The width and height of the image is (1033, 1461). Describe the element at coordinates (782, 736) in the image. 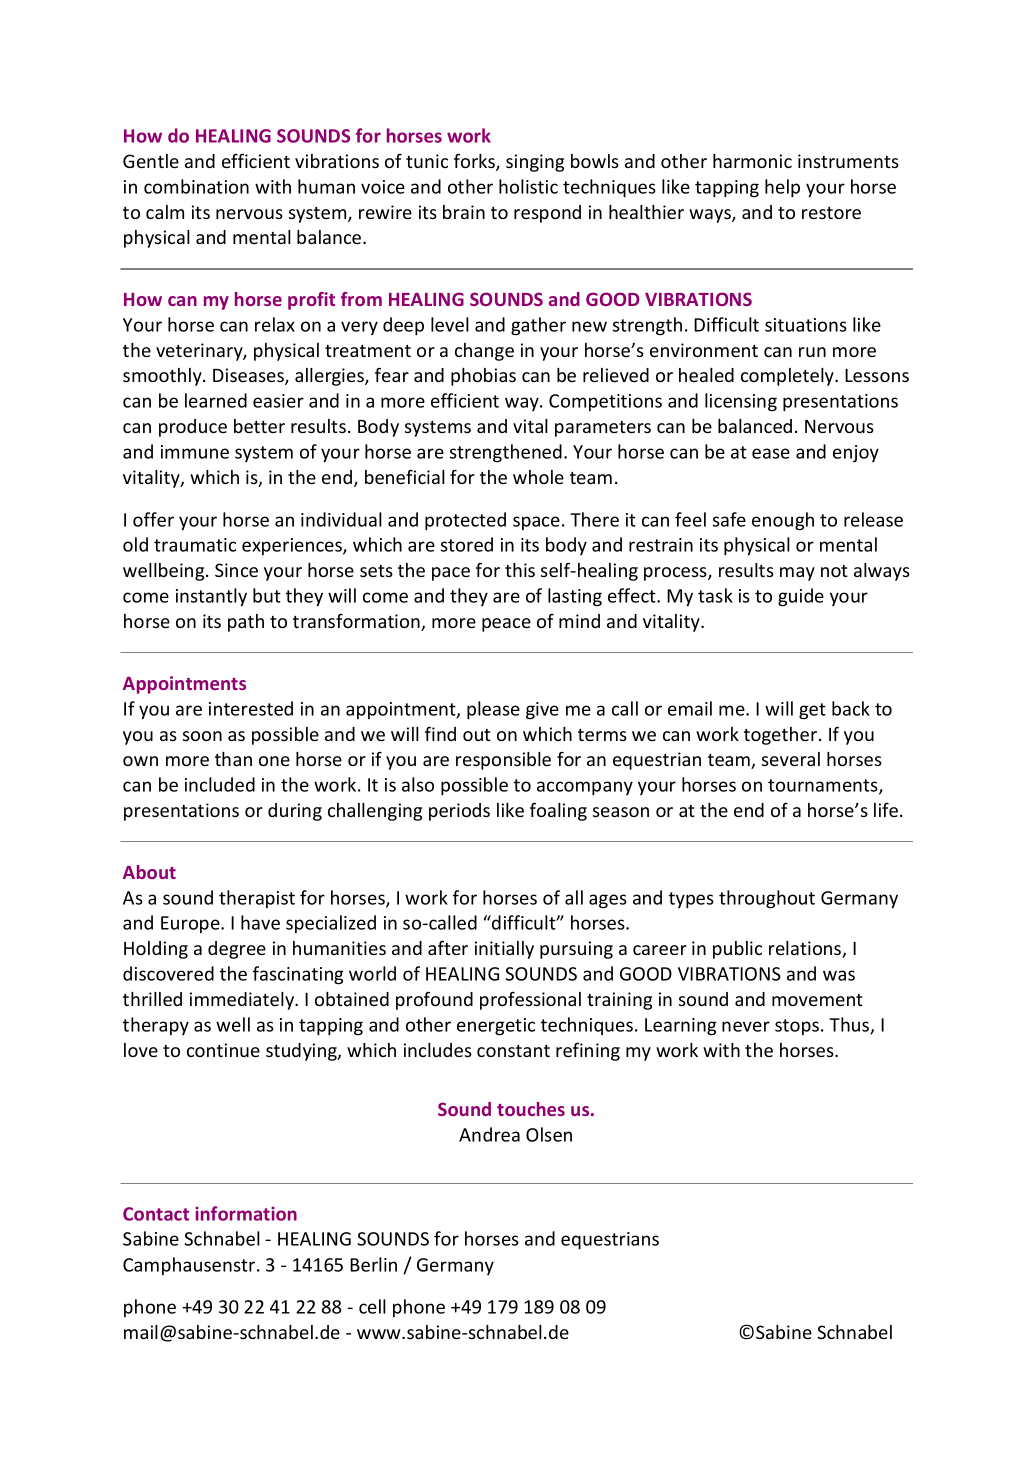

I see `together` at that location.
